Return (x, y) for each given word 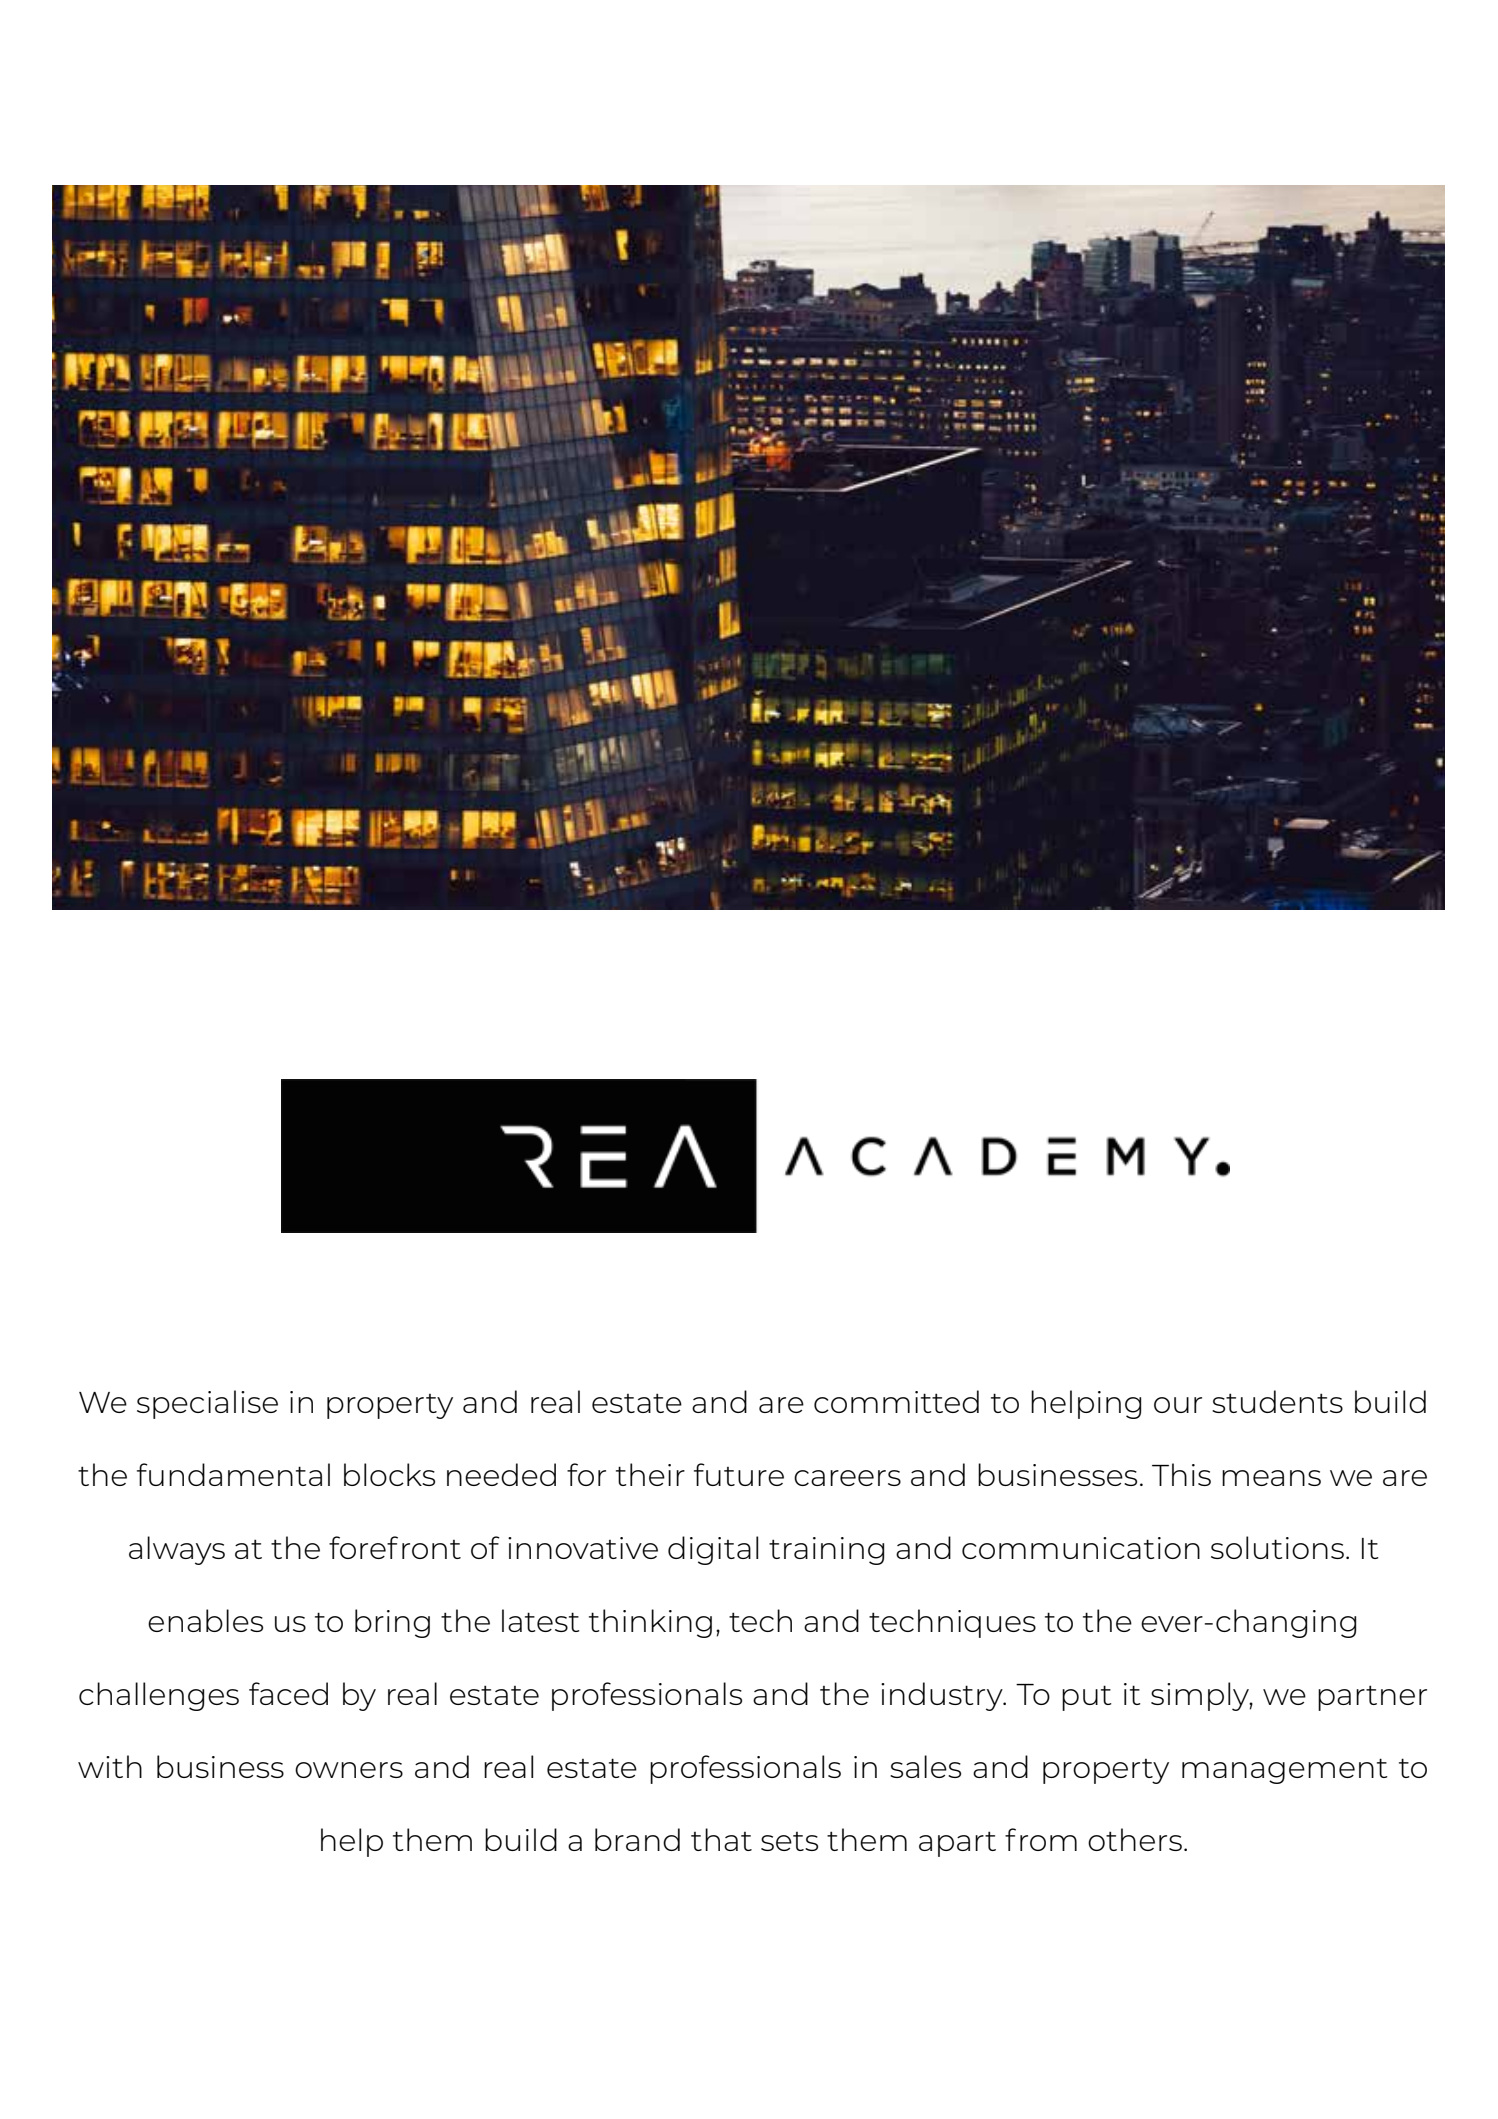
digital (713, 1550)
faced (288, 1693)
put (1087, 1698)
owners (349, 1770)
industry (943, 1696)
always (177, 1550)
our (1178, 1405)
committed (896, 1401)
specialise (207, 1404)
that (721, 1839)
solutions (1277, 1547)
